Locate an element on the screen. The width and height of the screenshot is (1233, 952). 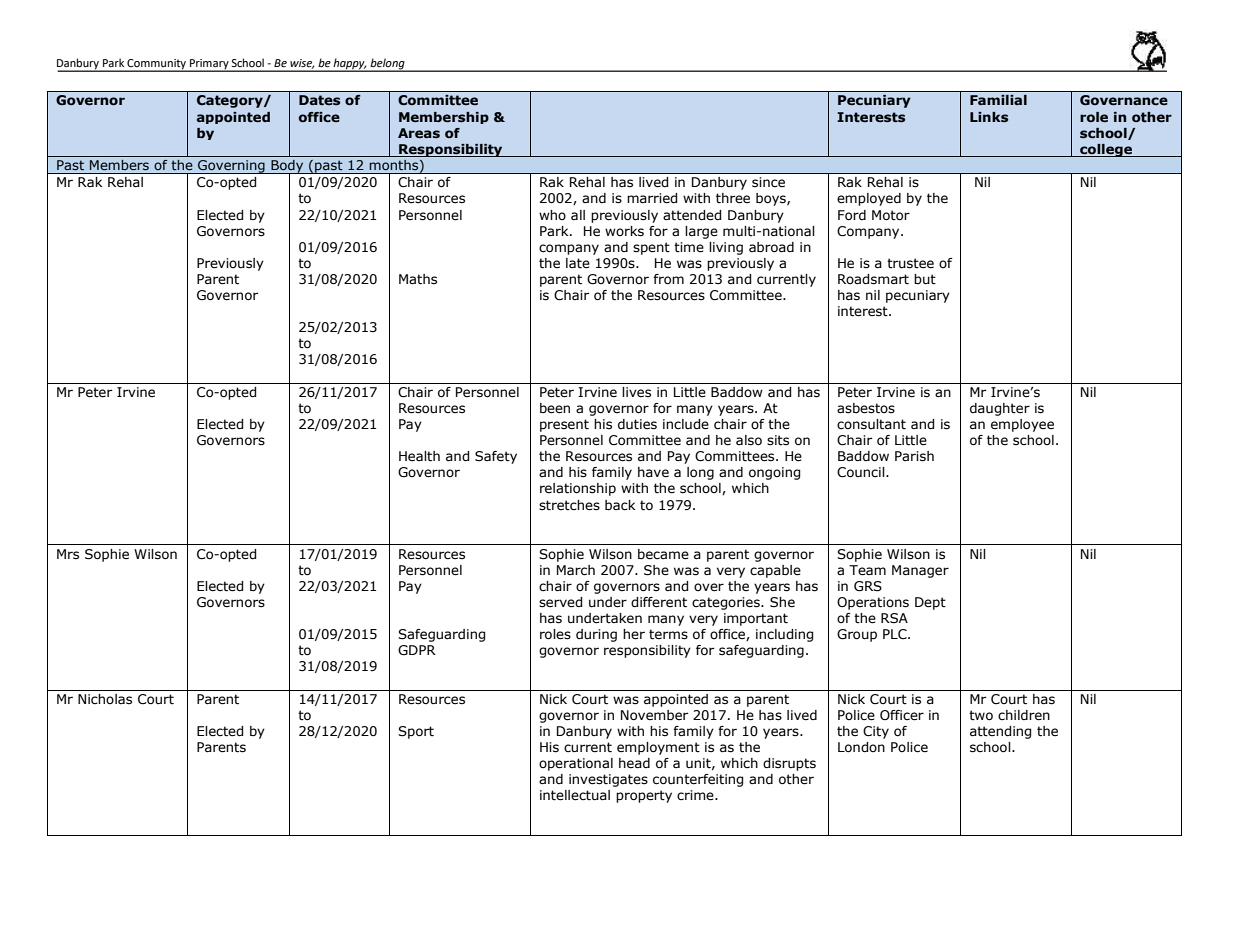
wise is located at coordinates (302, 64).
